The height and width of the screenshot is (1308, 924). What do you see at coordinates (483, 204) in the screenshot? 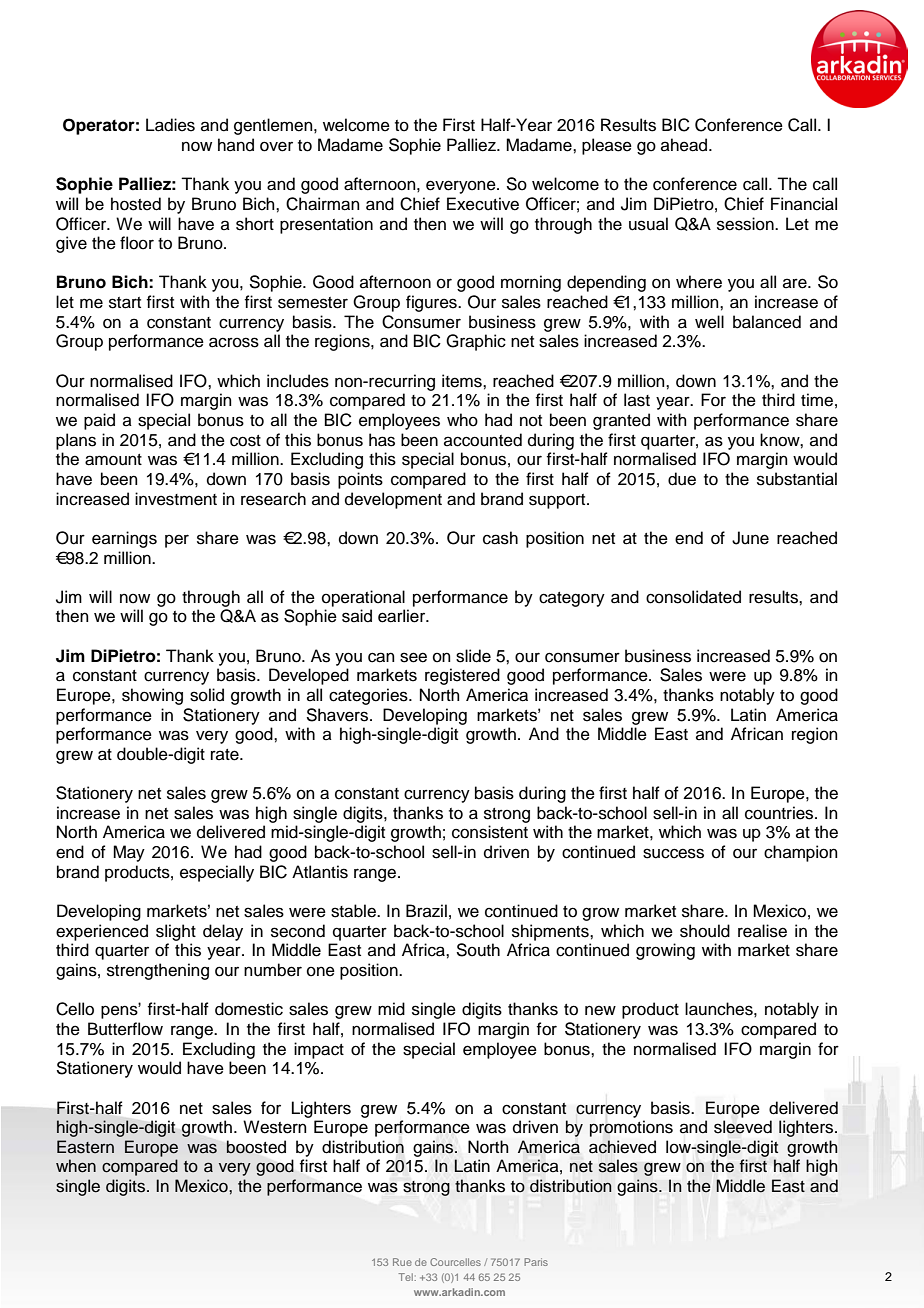
I see `Executive` at bounding box center [483, 204].
